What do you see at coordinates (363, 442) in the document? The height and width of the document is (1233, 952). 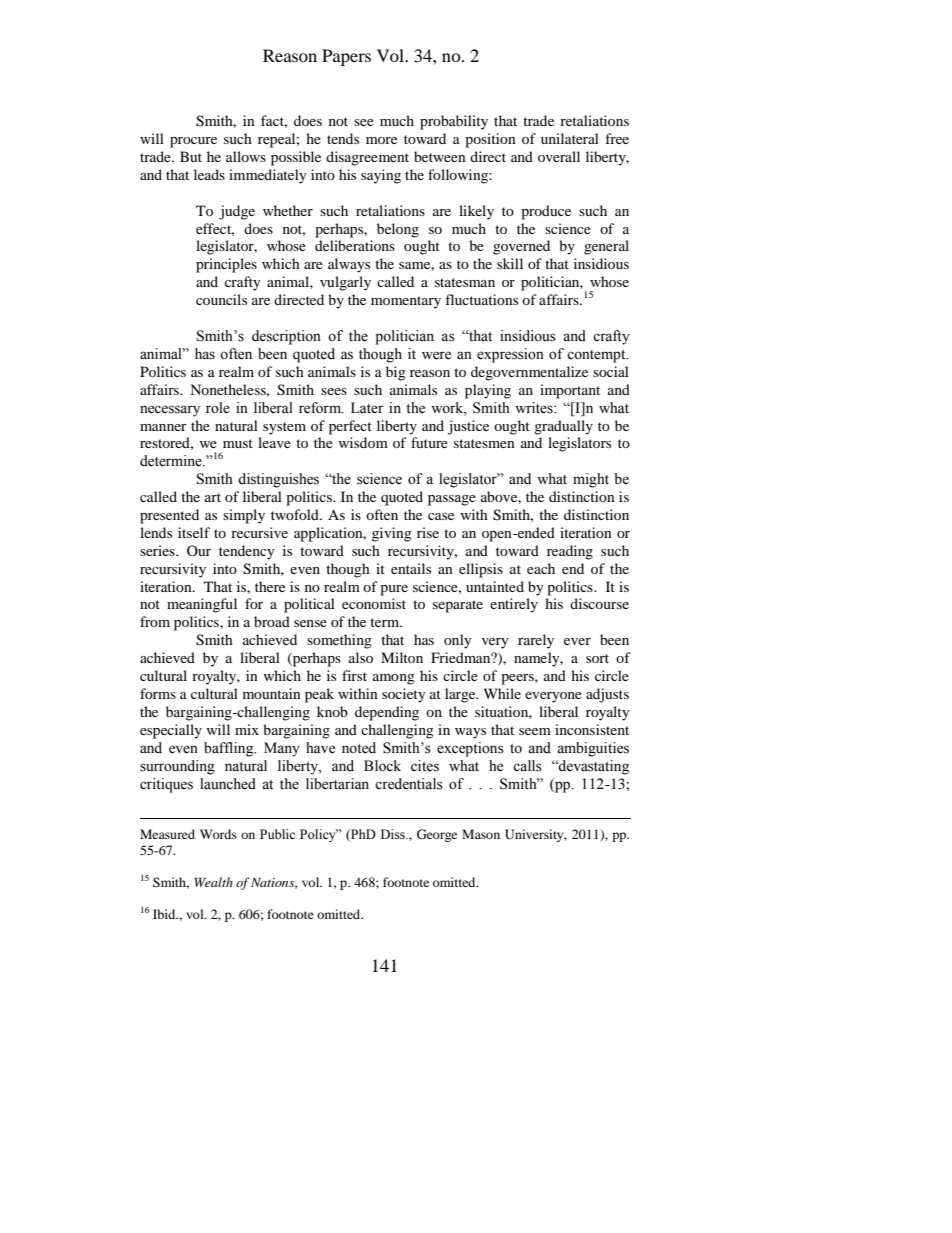 I see `wisdom` at bounding box center [363, 442].
